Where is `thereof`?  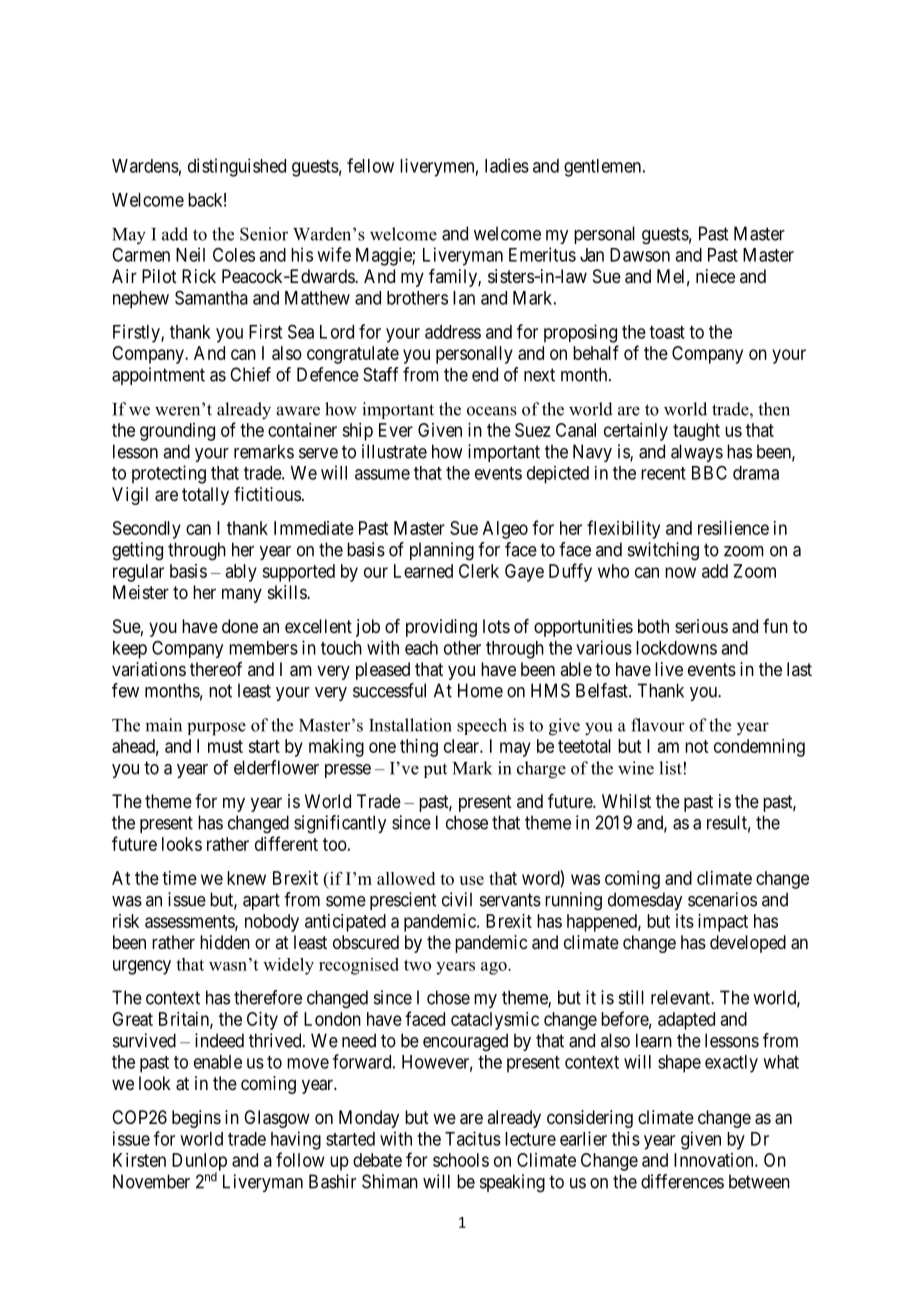
thereof is located at coordinates (216, 669).
